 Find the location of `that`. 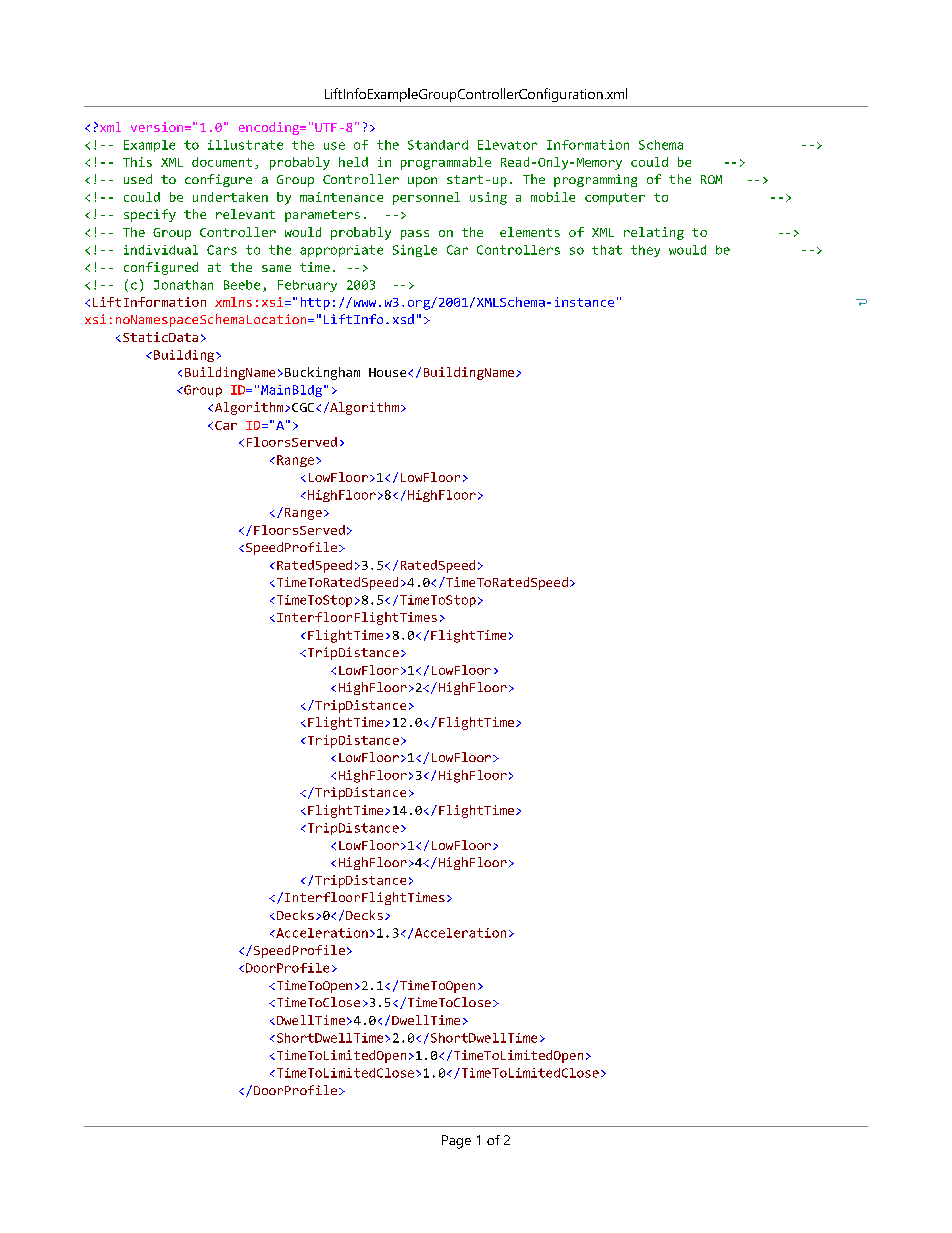

that is located at coordinates (607, 250).
